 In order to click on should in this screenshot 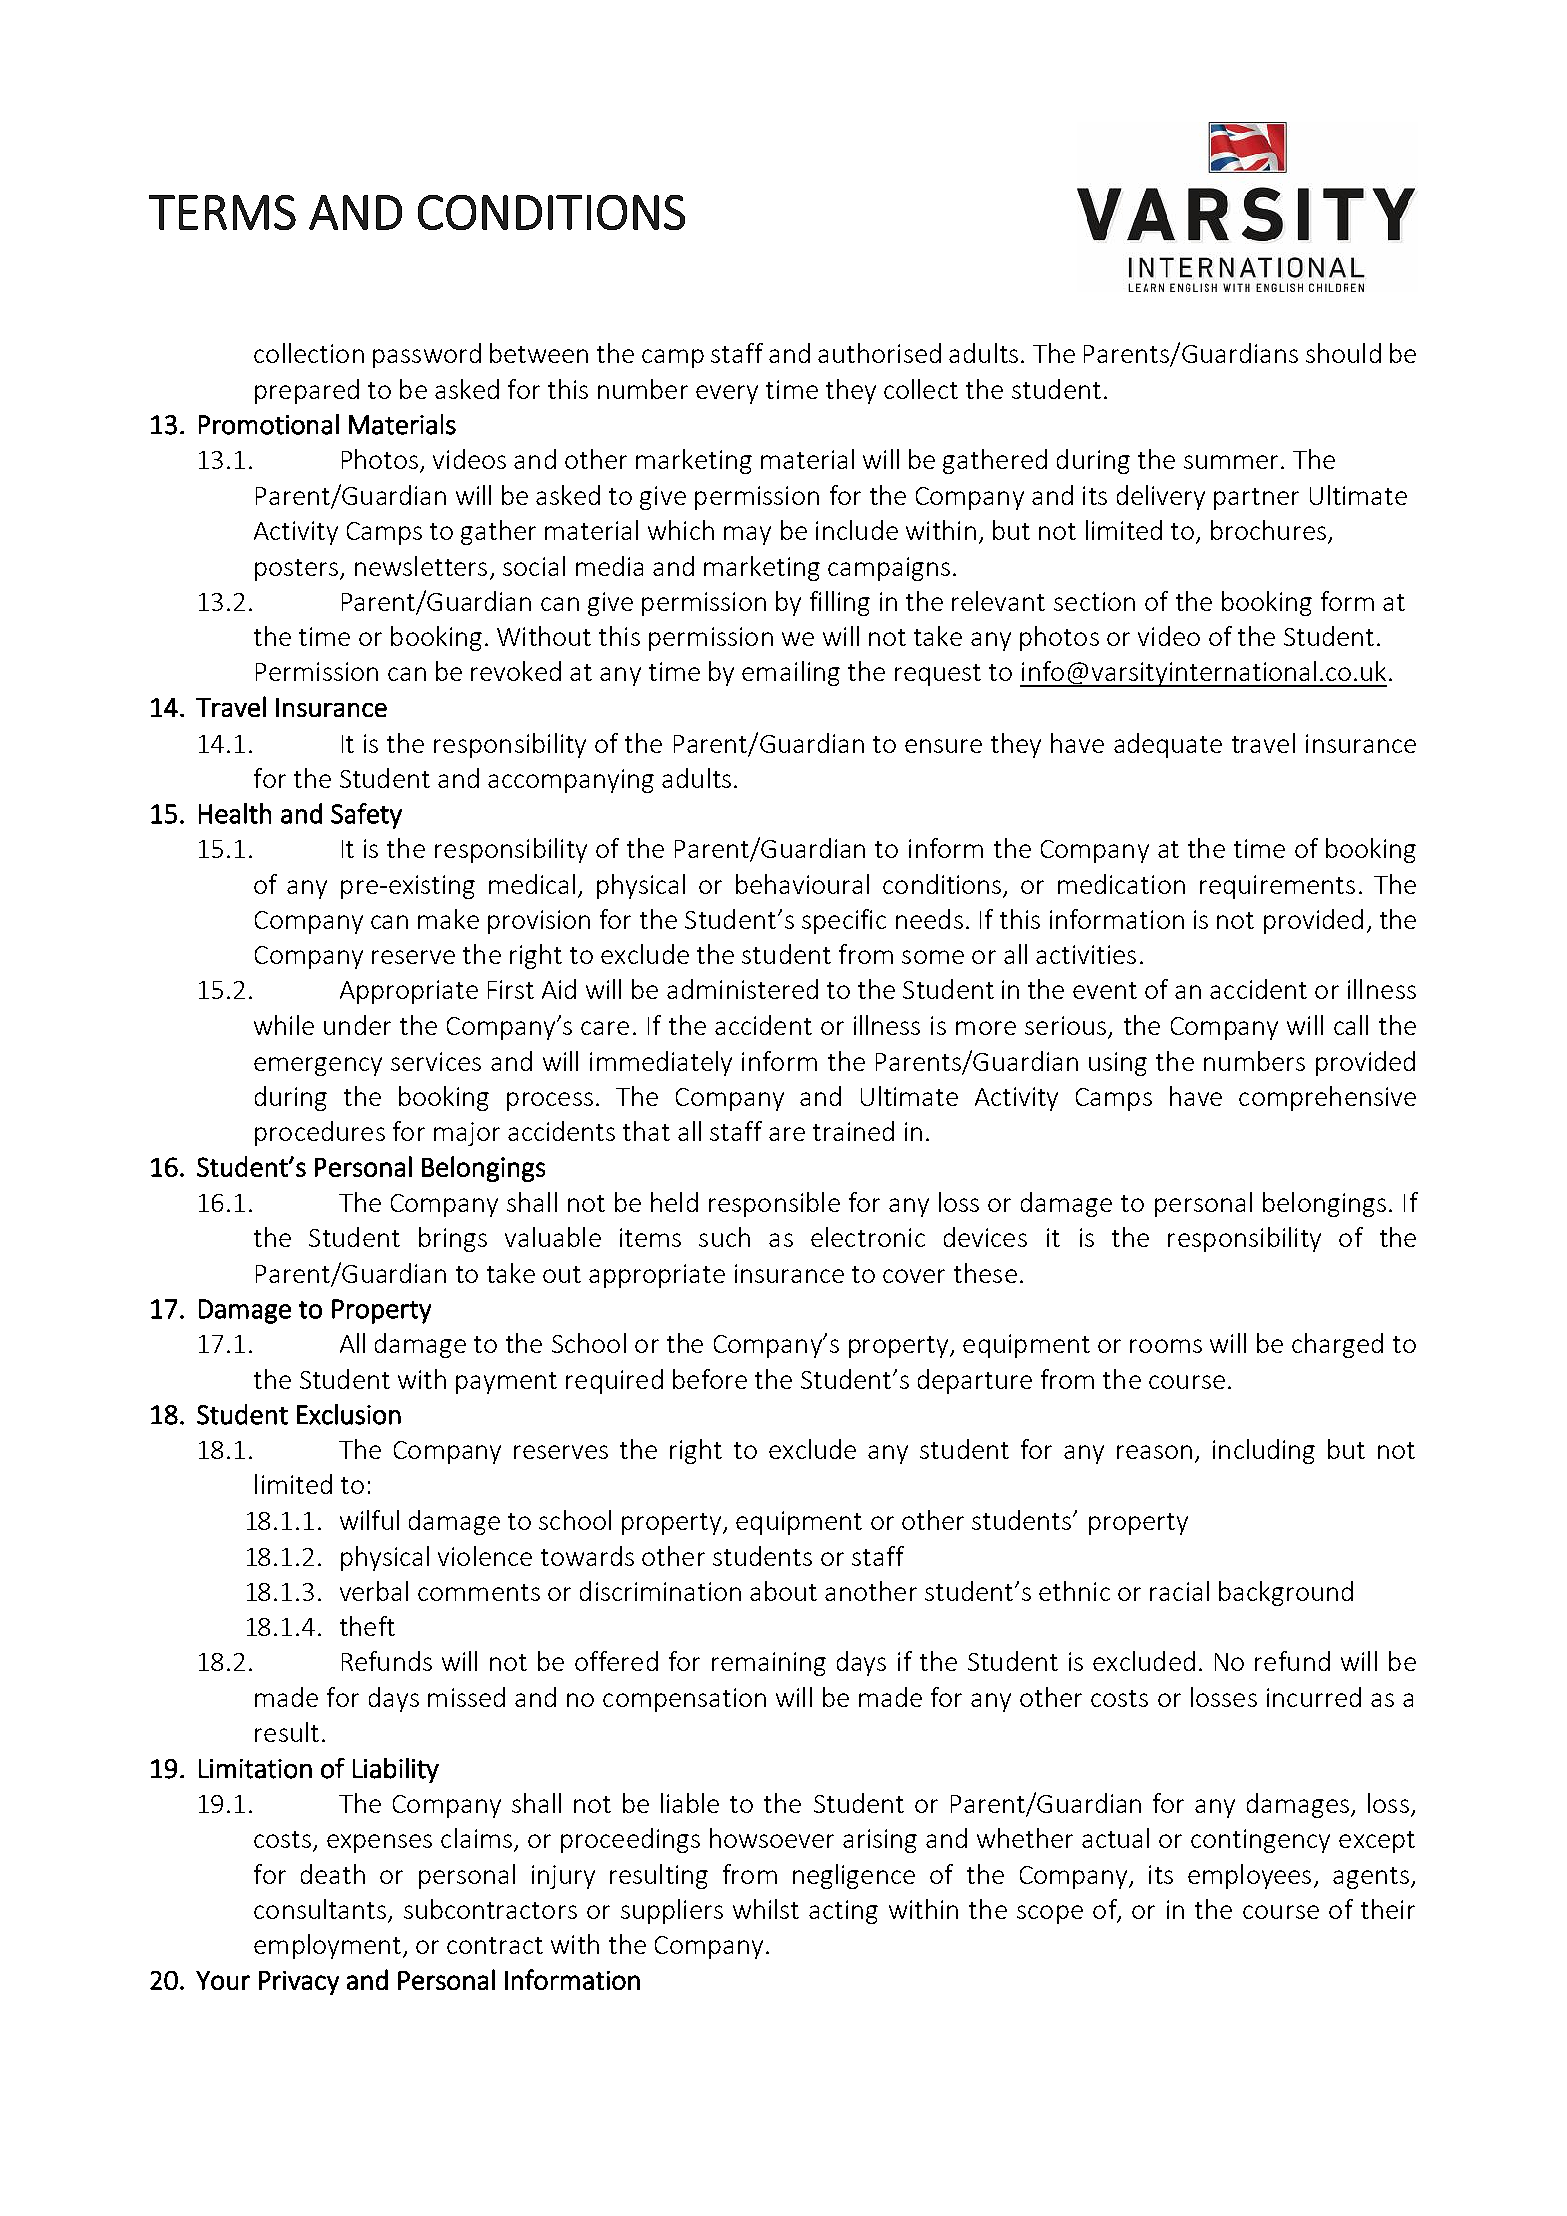, I will do `click(1343, 353)`.
